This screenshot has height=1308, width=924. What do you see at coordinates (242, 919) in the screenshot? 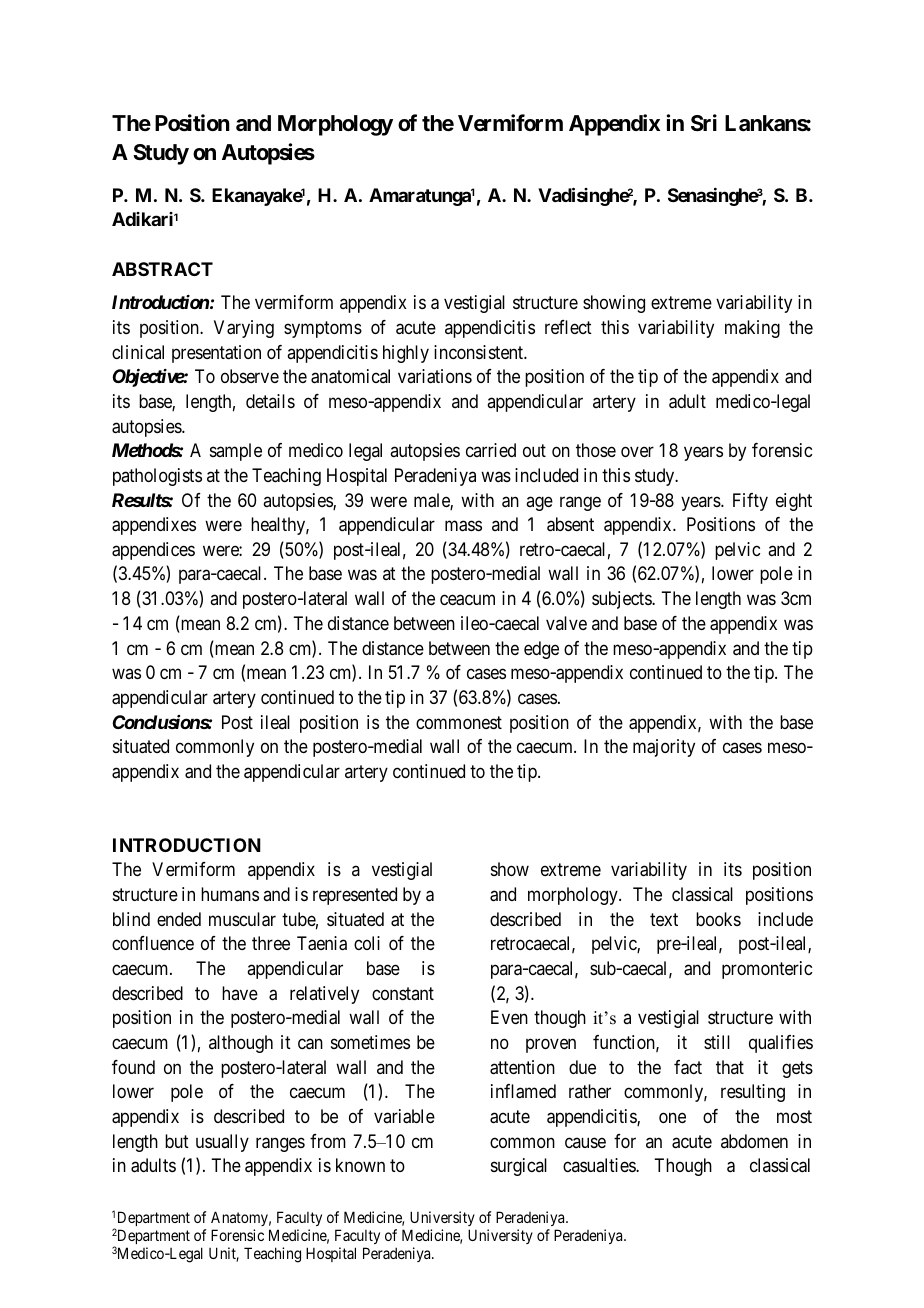
I see `muscular` at bounding box center [242, 919].
